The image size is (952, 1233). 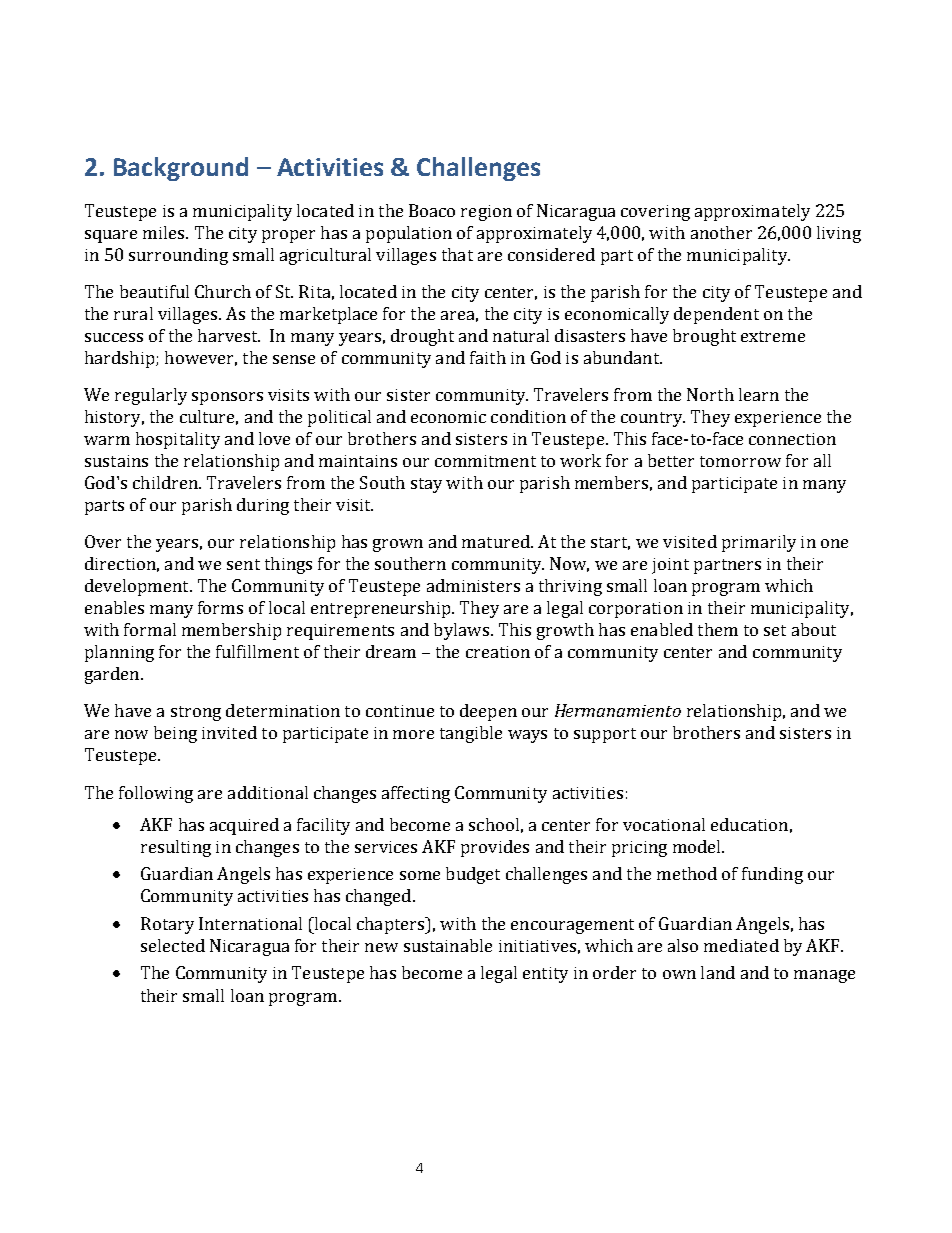 What do you see at coordinates (488, 357) in the screenshot?
I see `faith` at bounding box center [488, 357].
